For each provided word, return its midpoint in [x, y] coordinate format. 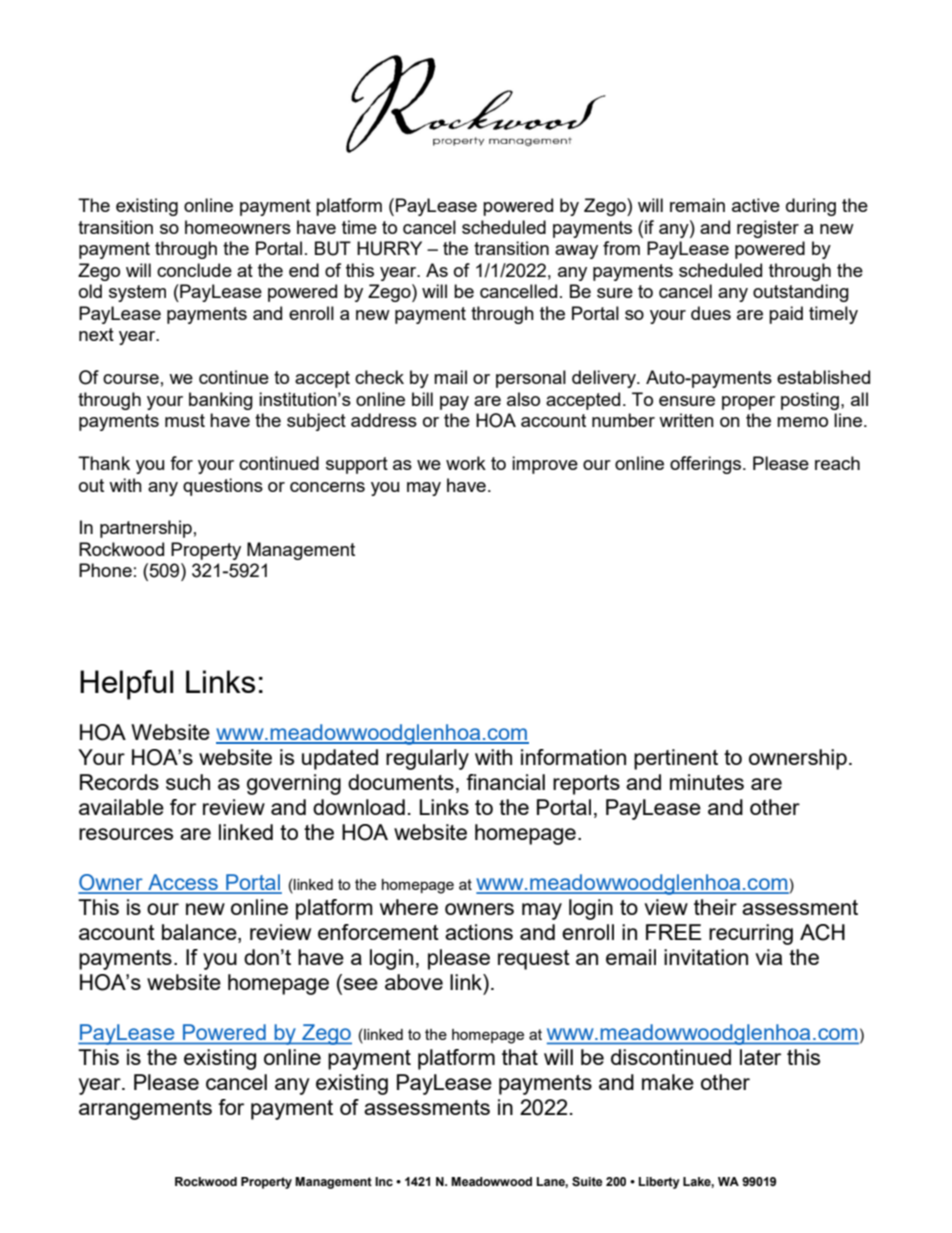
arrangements [145, 1110]
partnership [146, 529]
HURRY [389, 248]
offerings [705, 465]
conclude [194, 270]
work [466, 463]
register [768, 229]
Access [183, 883]
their [715, 907]
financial [505, 782]
